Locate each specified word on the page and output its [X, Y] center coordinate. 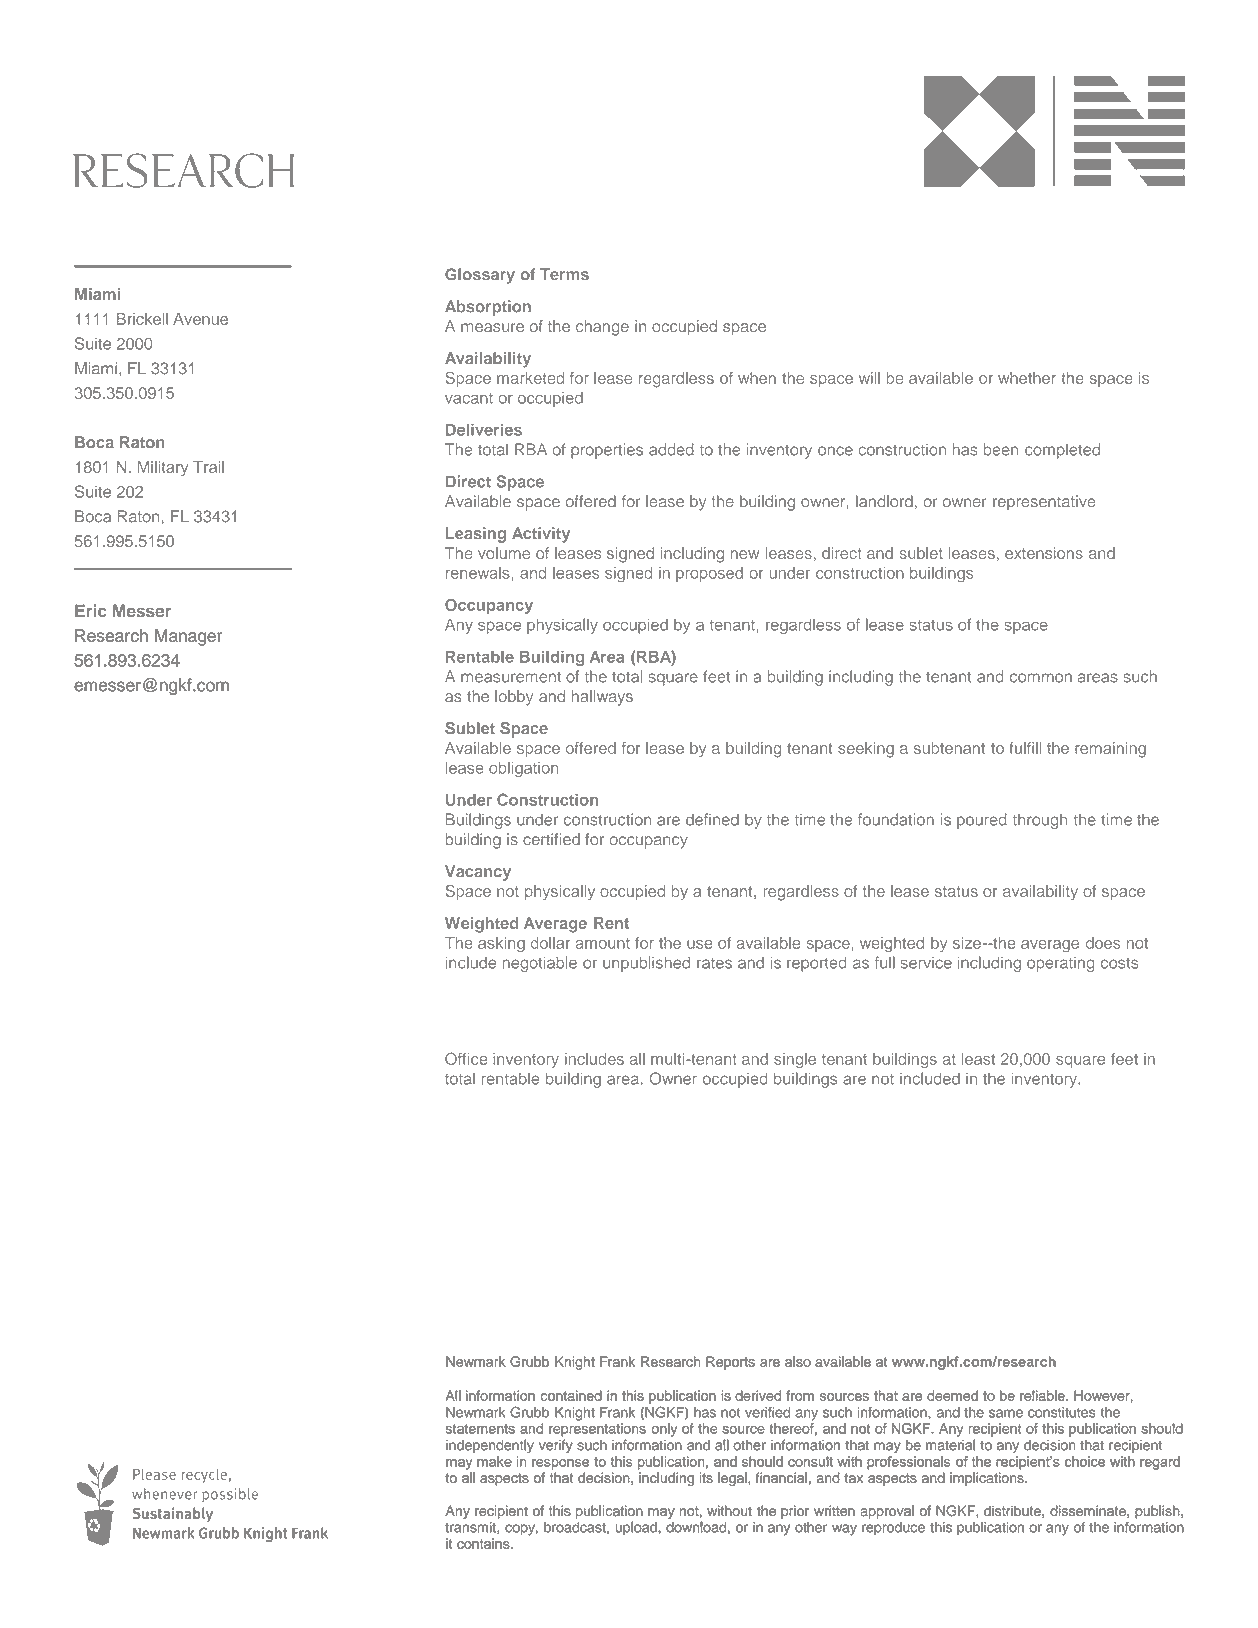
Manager [188, 637]
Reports [730, 1363]
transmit [471, 1528]
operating [1060, 964]
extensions [1044, 553]
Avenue [200, 319]
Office [466, 1058]
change [602, 328]
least [978, 1059]
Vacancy [478, 873]
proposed [709, 574]
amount [602, 943]
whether [1027, 378]
